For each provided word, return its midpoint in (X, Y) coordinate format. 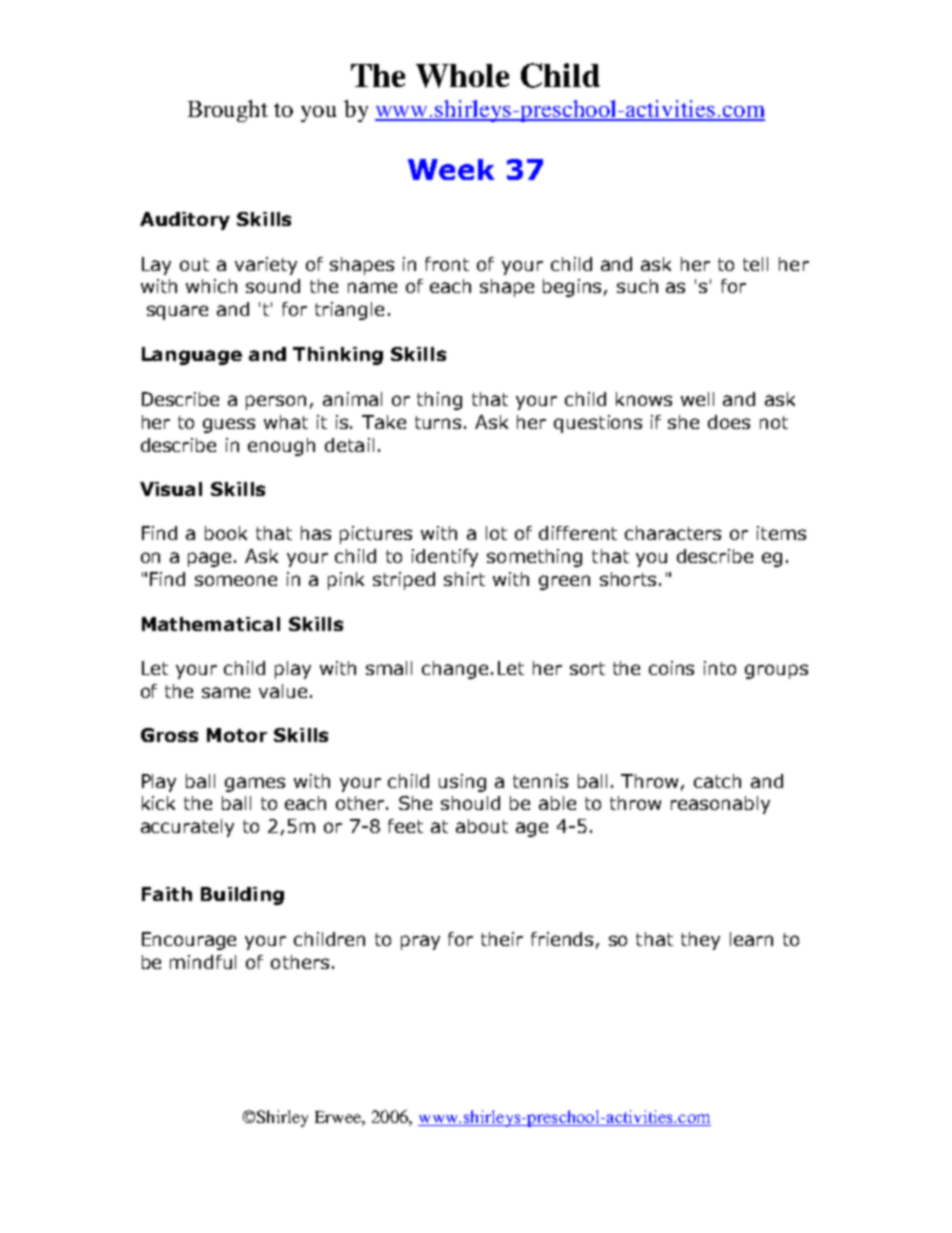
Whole (462, 76)
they (700, 941)
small (389, 668)
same (226, 692)
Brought (228, 111)
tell (755, 264)
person (276, 402)
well (697, 399)
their (502, 939)
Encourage (189, 941)
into (720, 668)
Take (384, 422)
